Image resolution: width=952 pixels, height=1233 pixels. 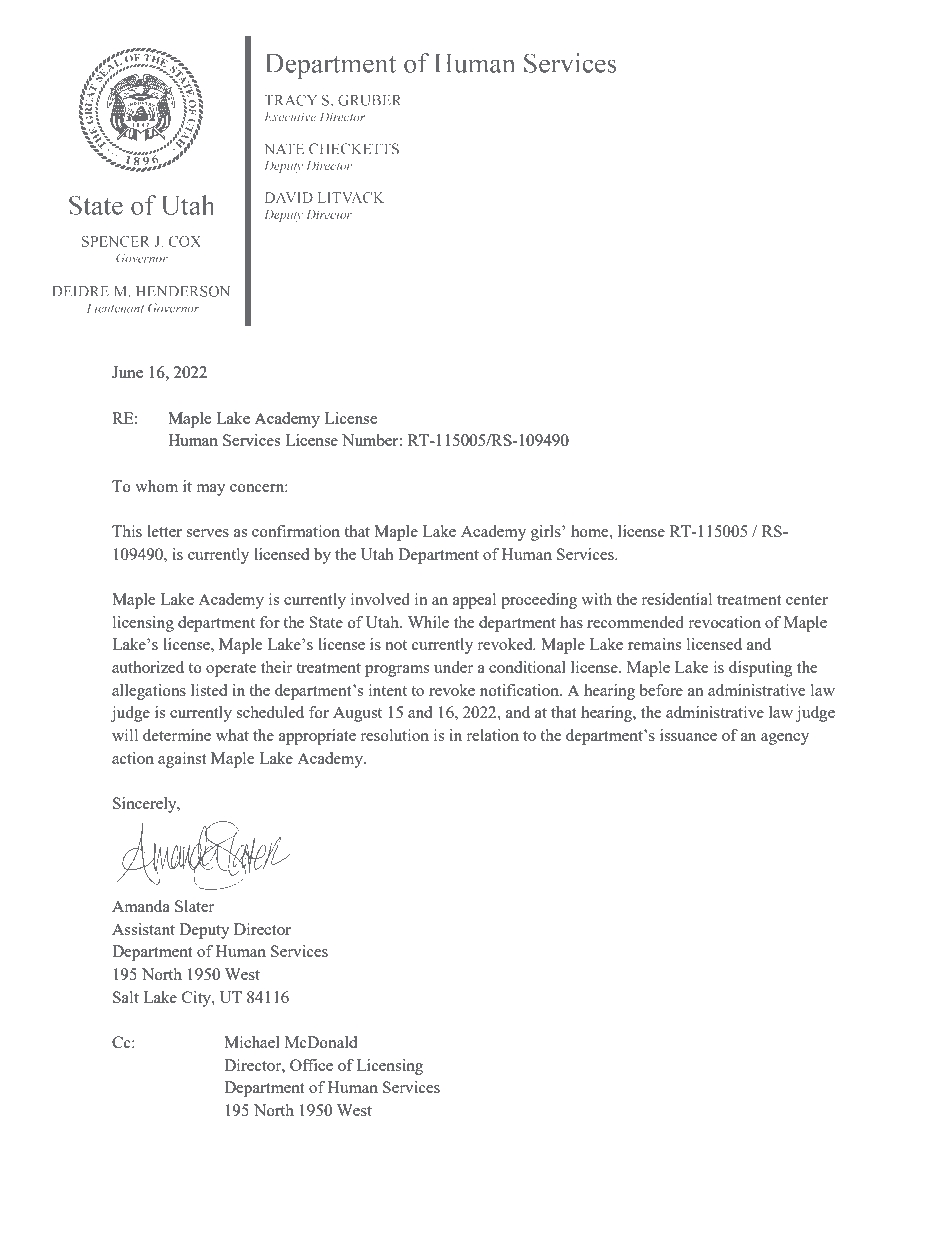 What do you see at coordinates (311, 1065) in the screenshot?
I see `Office` at bounding box center [311, 1065].
